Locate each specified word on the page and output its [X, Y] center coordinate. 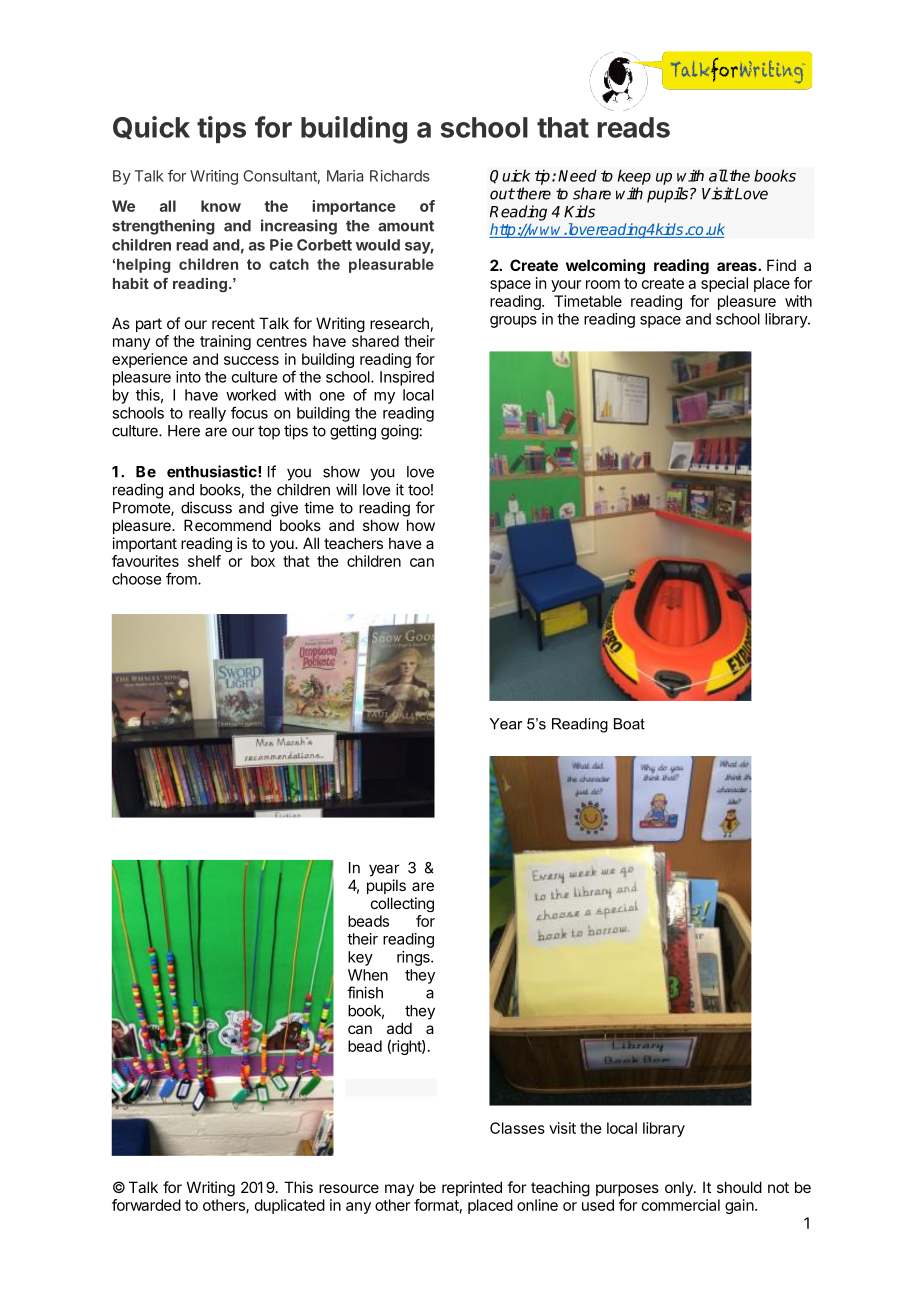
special [724, 284]
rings [414, 958]
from [182, 578]
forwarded [146, 1205]
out [502, 194]
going [400, 432]
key [360, 958]
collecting [402, 904]
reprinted [472, 1188]
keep [634, 177]
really [207, 414]
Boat [629, 724]
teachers [353, 543]
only [680, 1188]
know [221, 206]
